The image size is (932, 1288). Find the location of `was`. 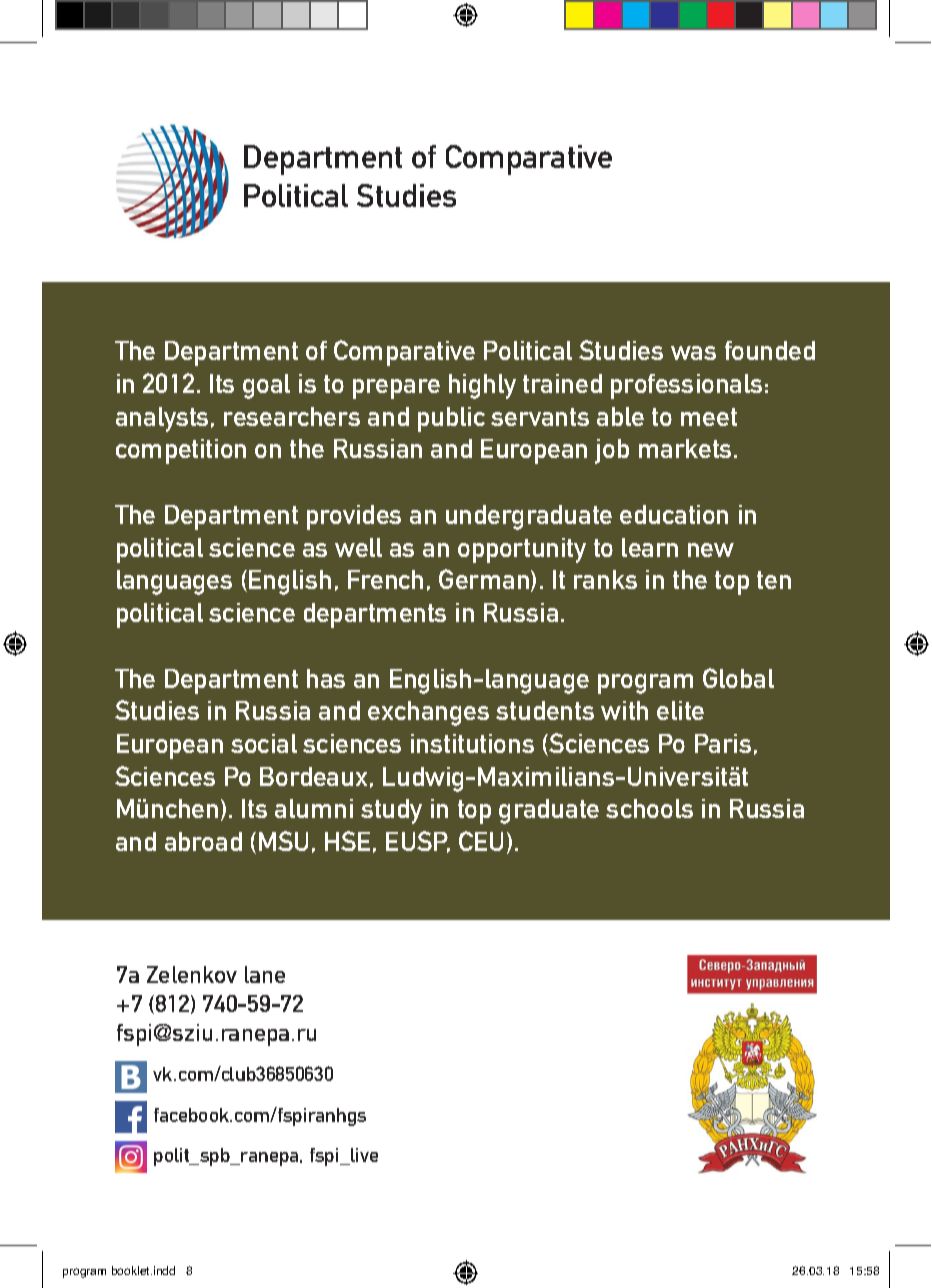

was is located at coordinates (693, 353).
